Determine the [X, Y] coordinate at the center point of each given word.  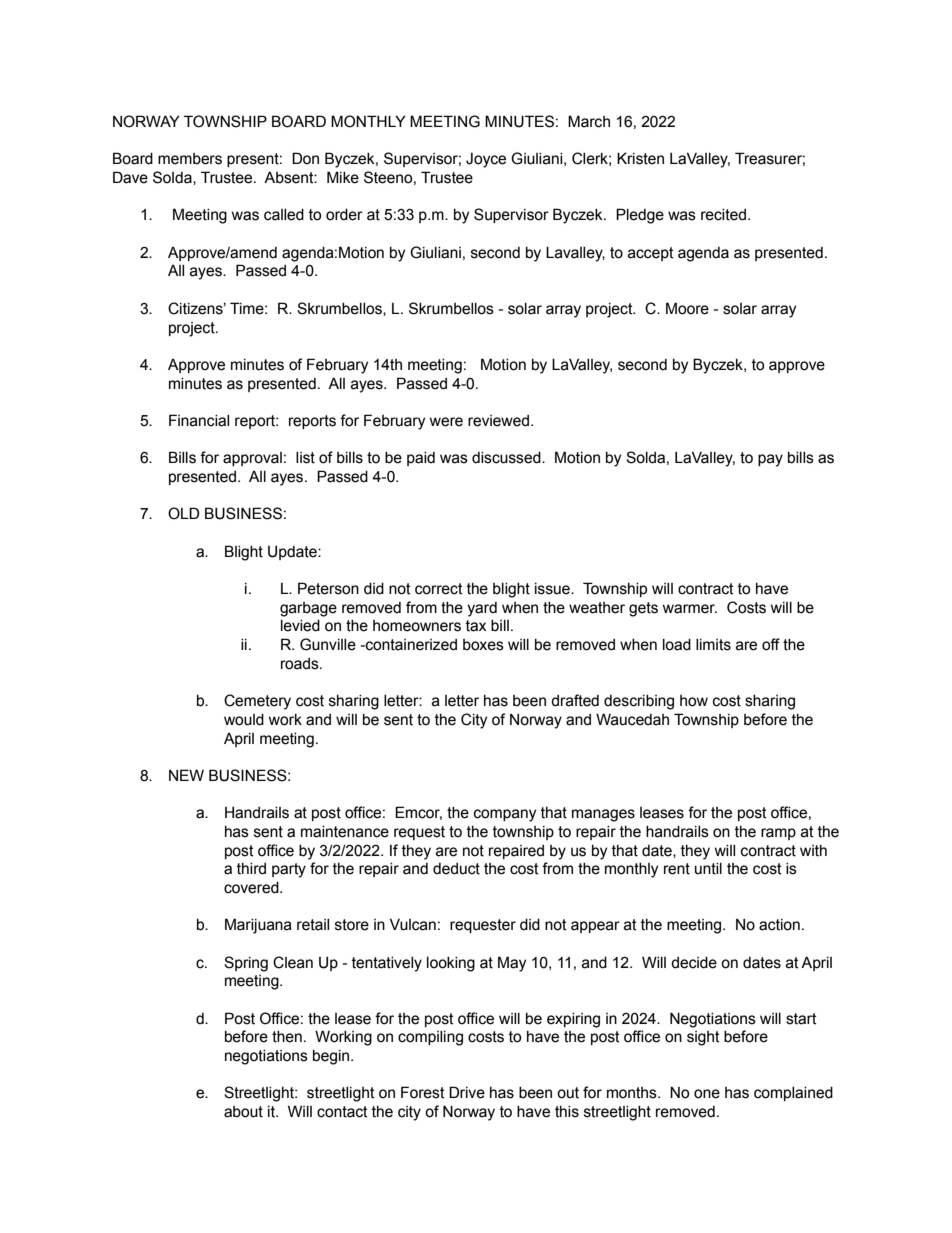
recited [723, 215]
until [708, 869]
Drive [467, 1092]
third [251, 869]
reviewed [498, 421]
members [190, 159]
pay [770, 460]
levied [300, 626]
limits [713, 645]
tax [476, 626]
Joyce [486, 160]
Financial [199, 420]
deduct [456, 869]
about [243, 1112]
